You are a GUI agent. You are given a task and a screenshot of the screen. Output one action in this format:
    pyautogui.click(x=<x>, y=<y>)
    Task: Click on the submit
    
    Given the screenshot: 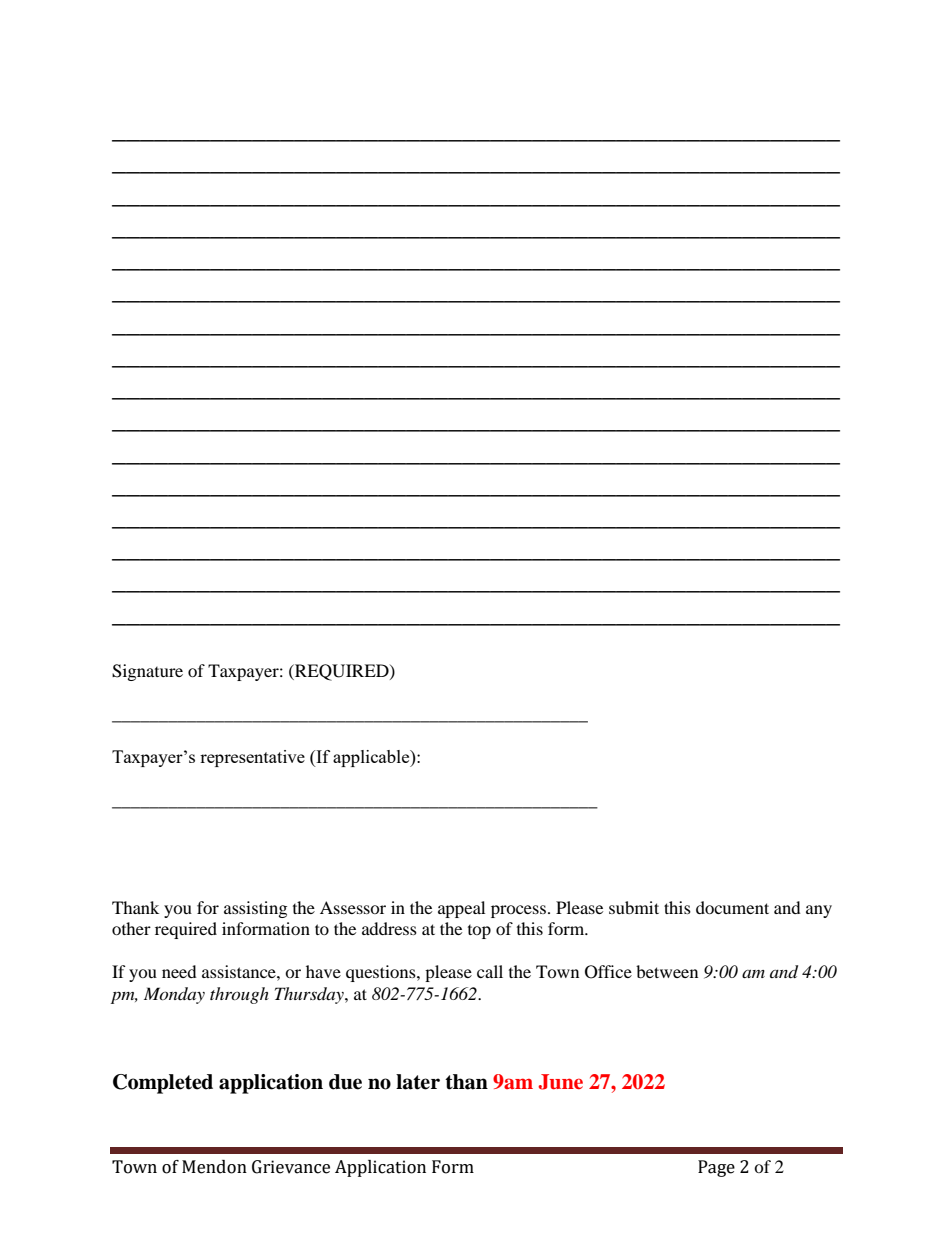 What is the action you would take?
    pyautogui.click(x=634, y=907)
